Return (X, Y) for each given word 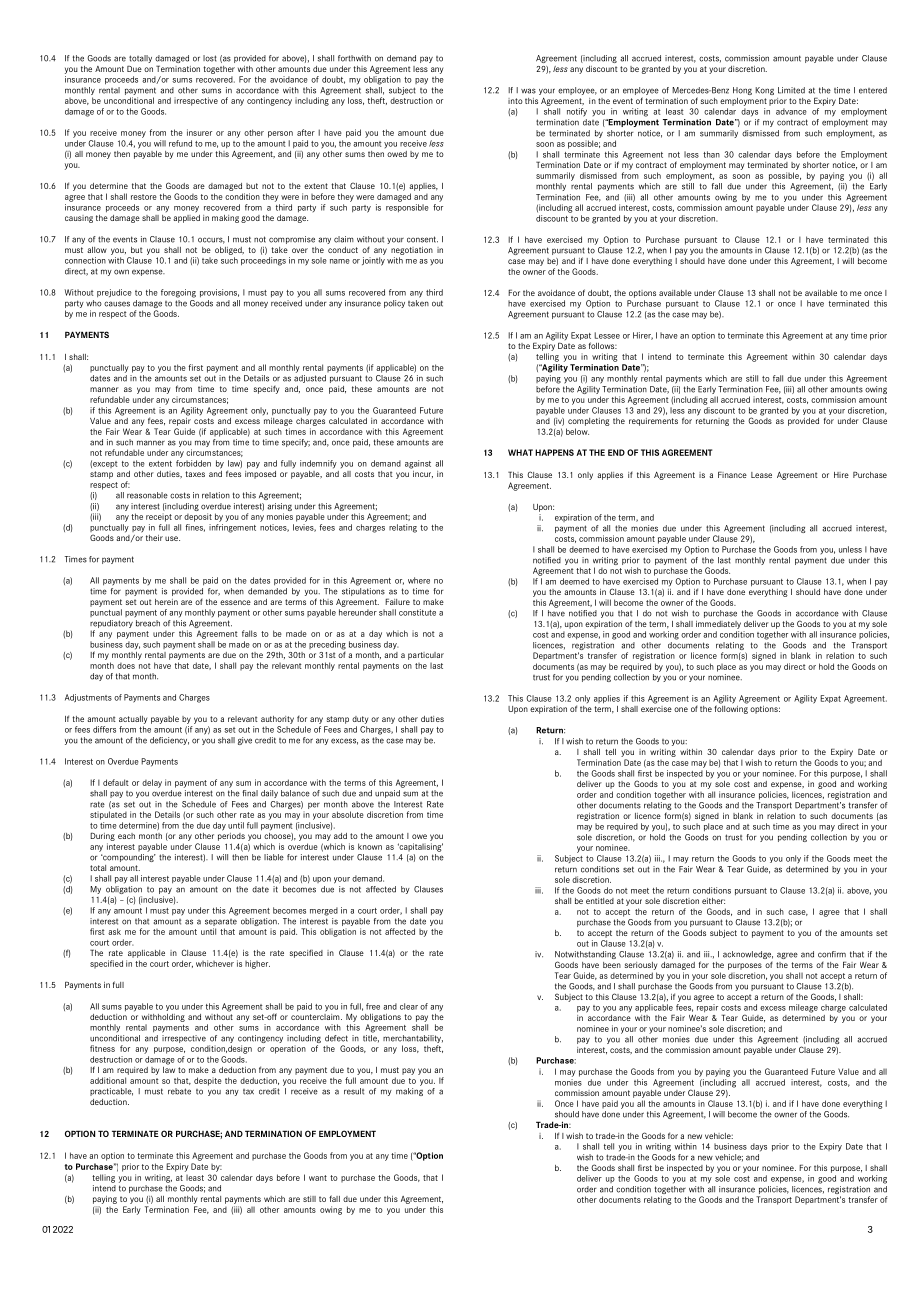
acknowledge (748, 955)
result (354, 1091)
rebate (179, 1091)
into (515, 101)
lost (210, 58)
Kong (764, 91)
